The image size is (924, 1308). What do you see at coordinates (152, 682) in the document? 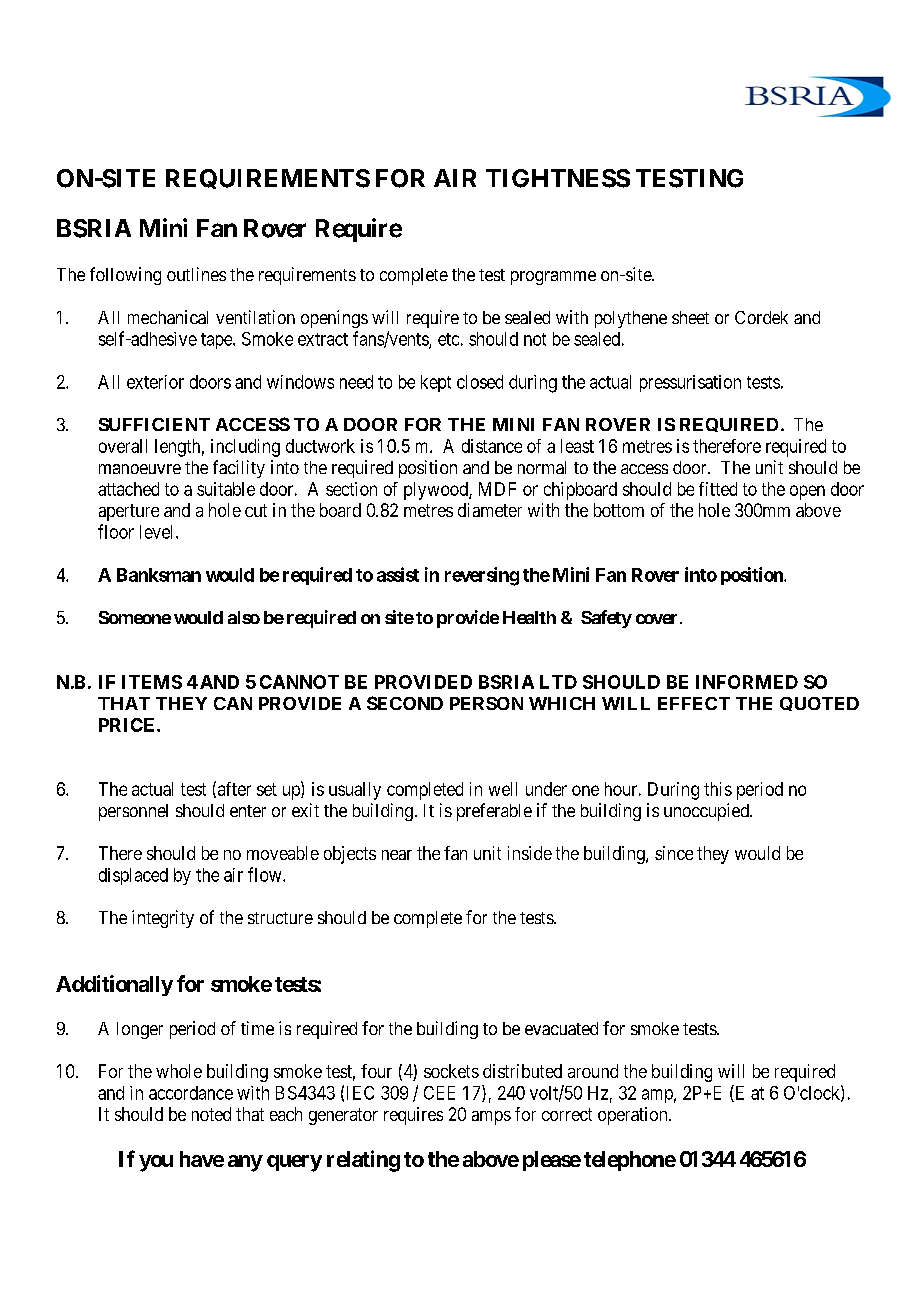
I see `ITEMS` at bounding box center [152, 682].
